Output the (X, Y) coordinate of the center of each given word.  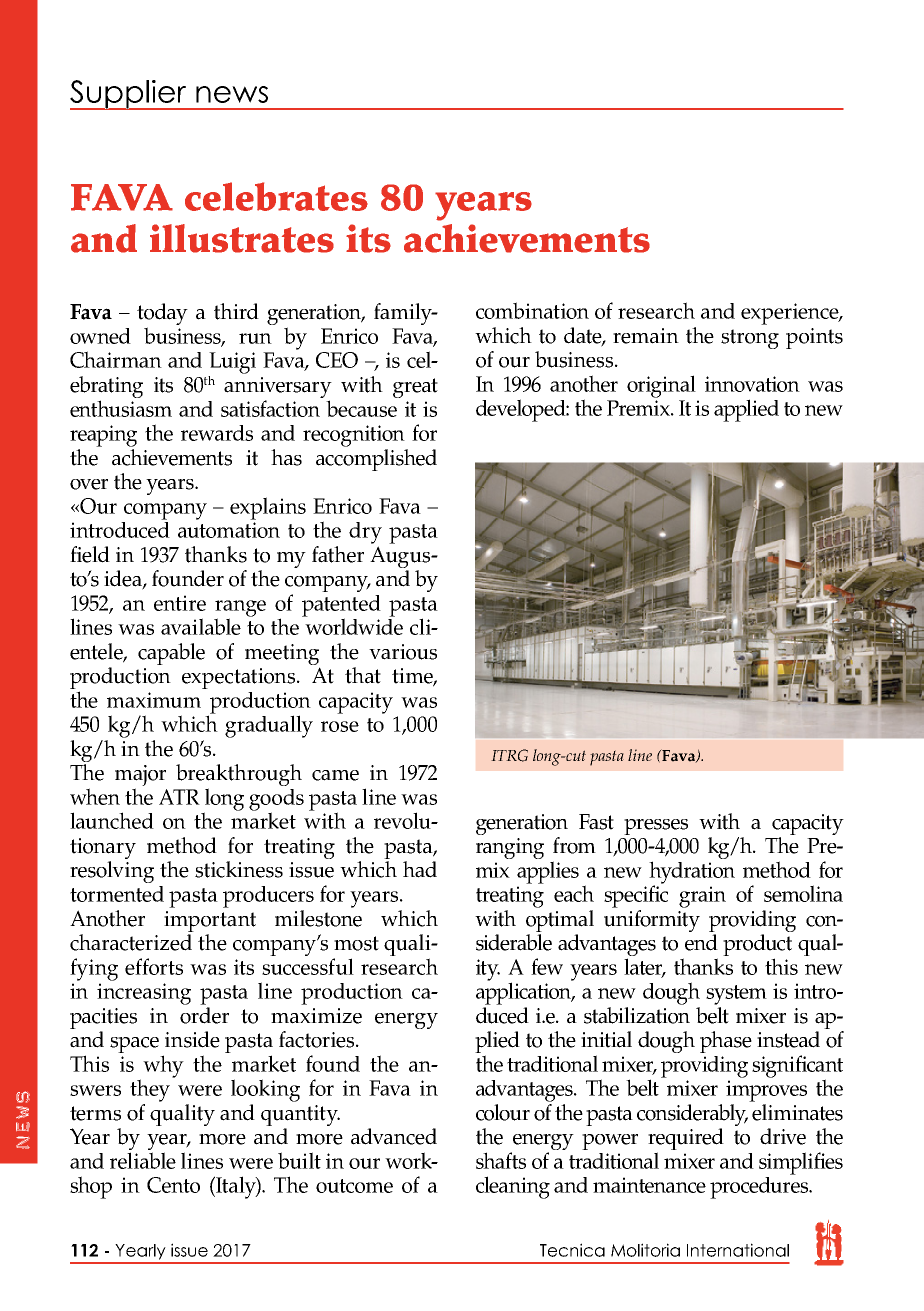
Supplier (129, 95)
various (403, 652)
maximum (154, 700)
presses (656, 827)
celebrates (276, 196)
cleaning (513, 1187)
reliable (143, 1160)
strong (750, 339)
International (738, 1250)
